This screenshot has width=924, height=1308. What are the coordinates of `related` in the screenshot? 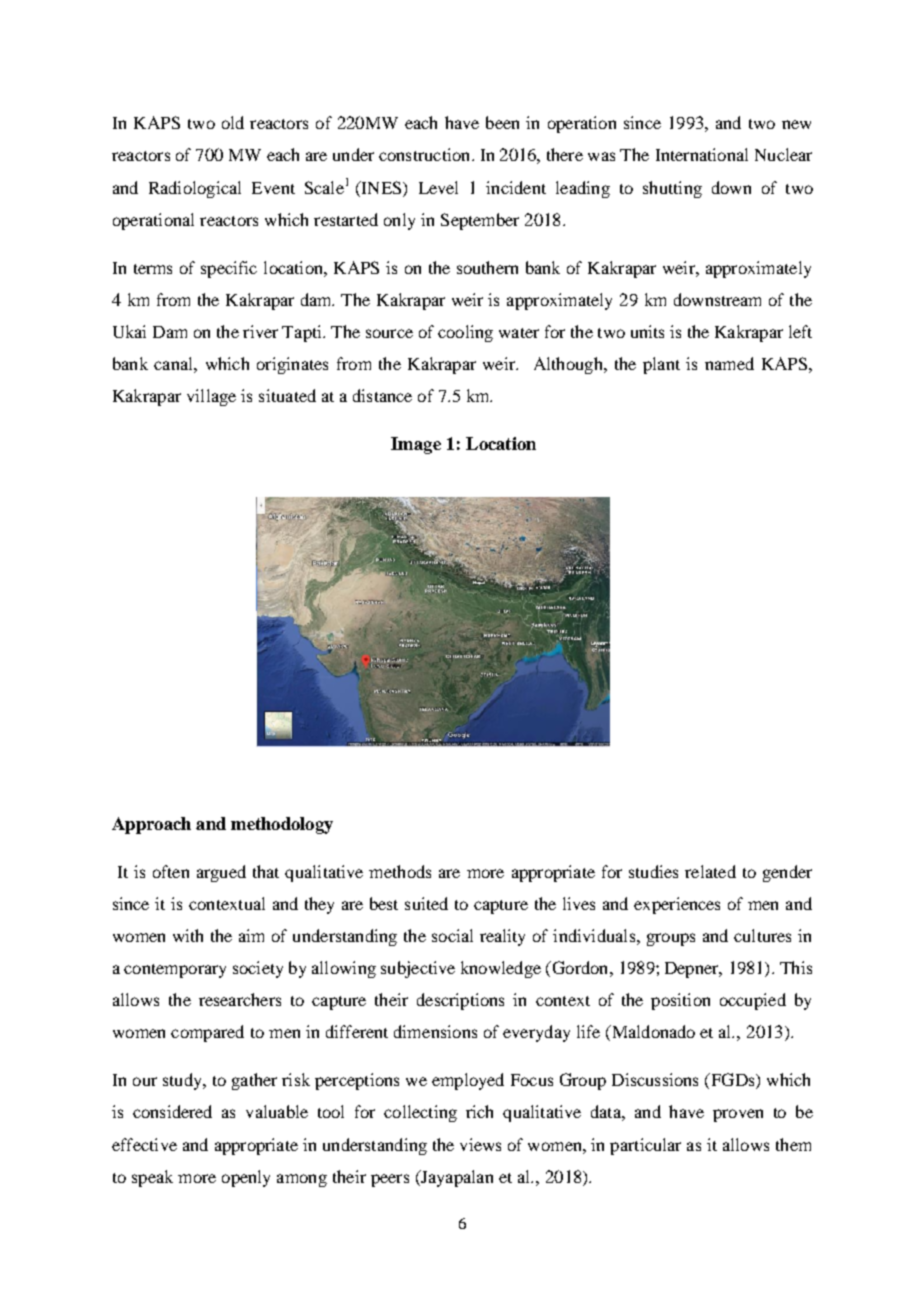 It's located at (710, 871).
